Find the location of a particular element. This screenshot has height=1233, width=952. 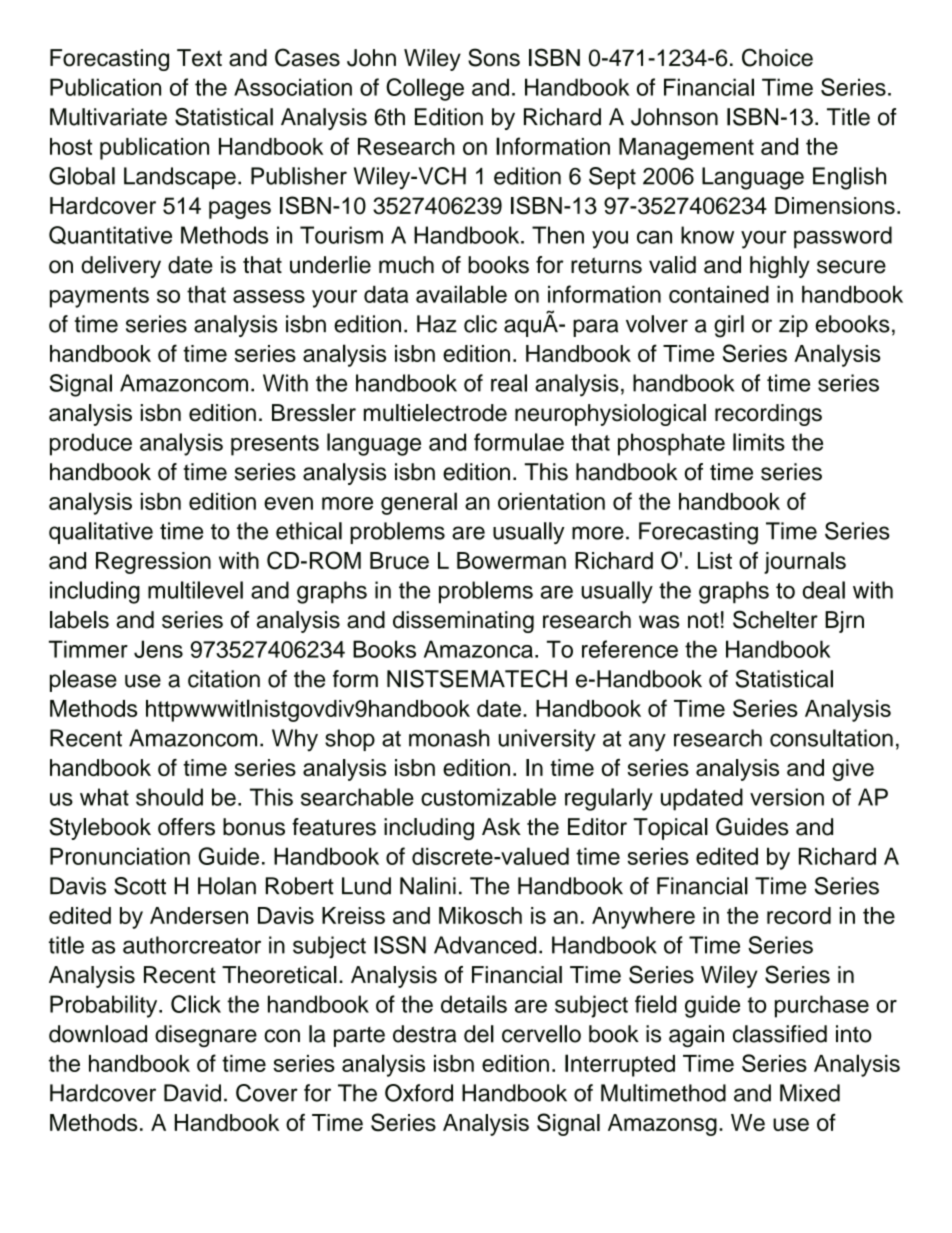

College is located at coordinates (425, 89).
